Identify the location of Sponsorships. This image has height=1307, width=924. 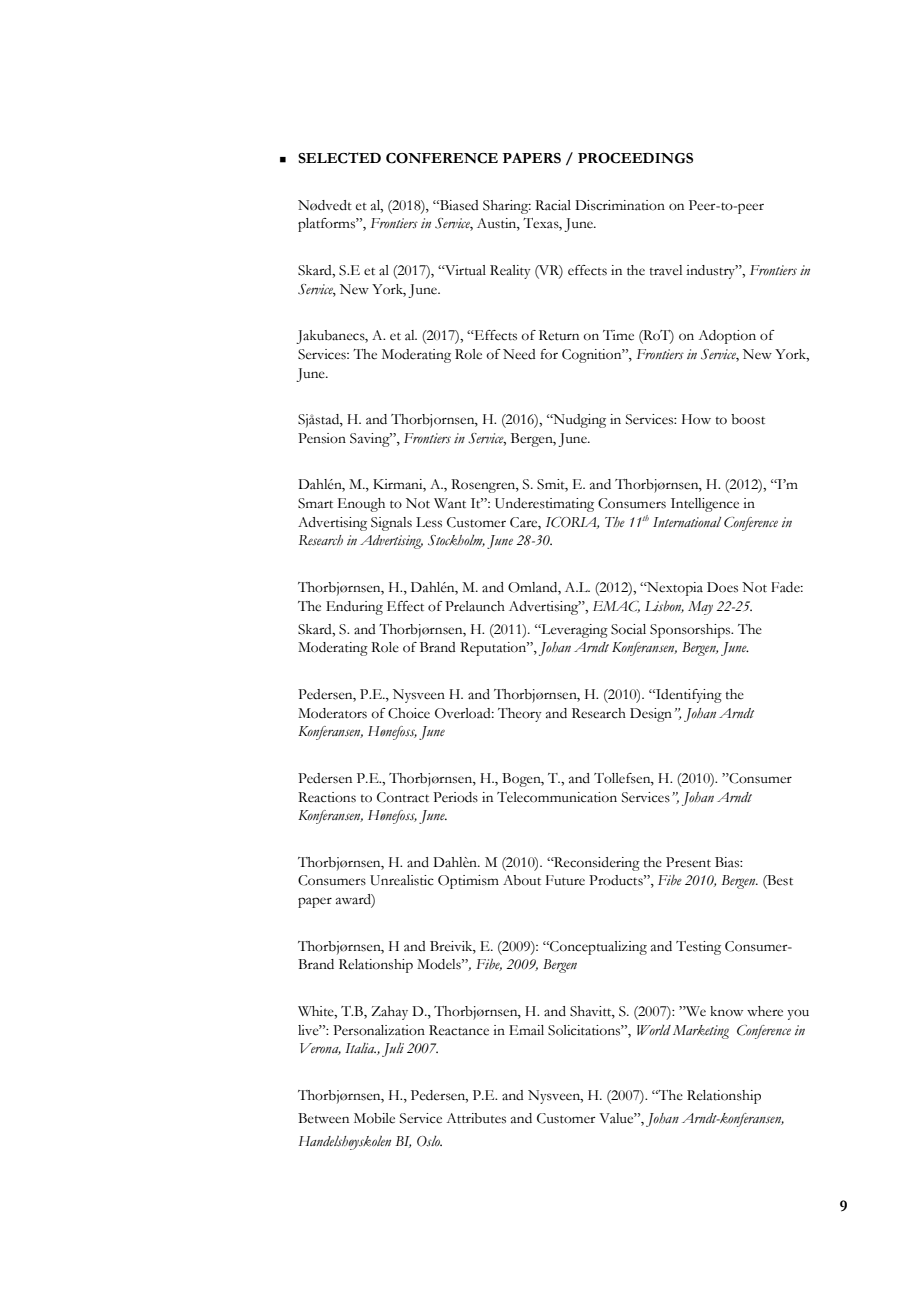
(691, 631).
